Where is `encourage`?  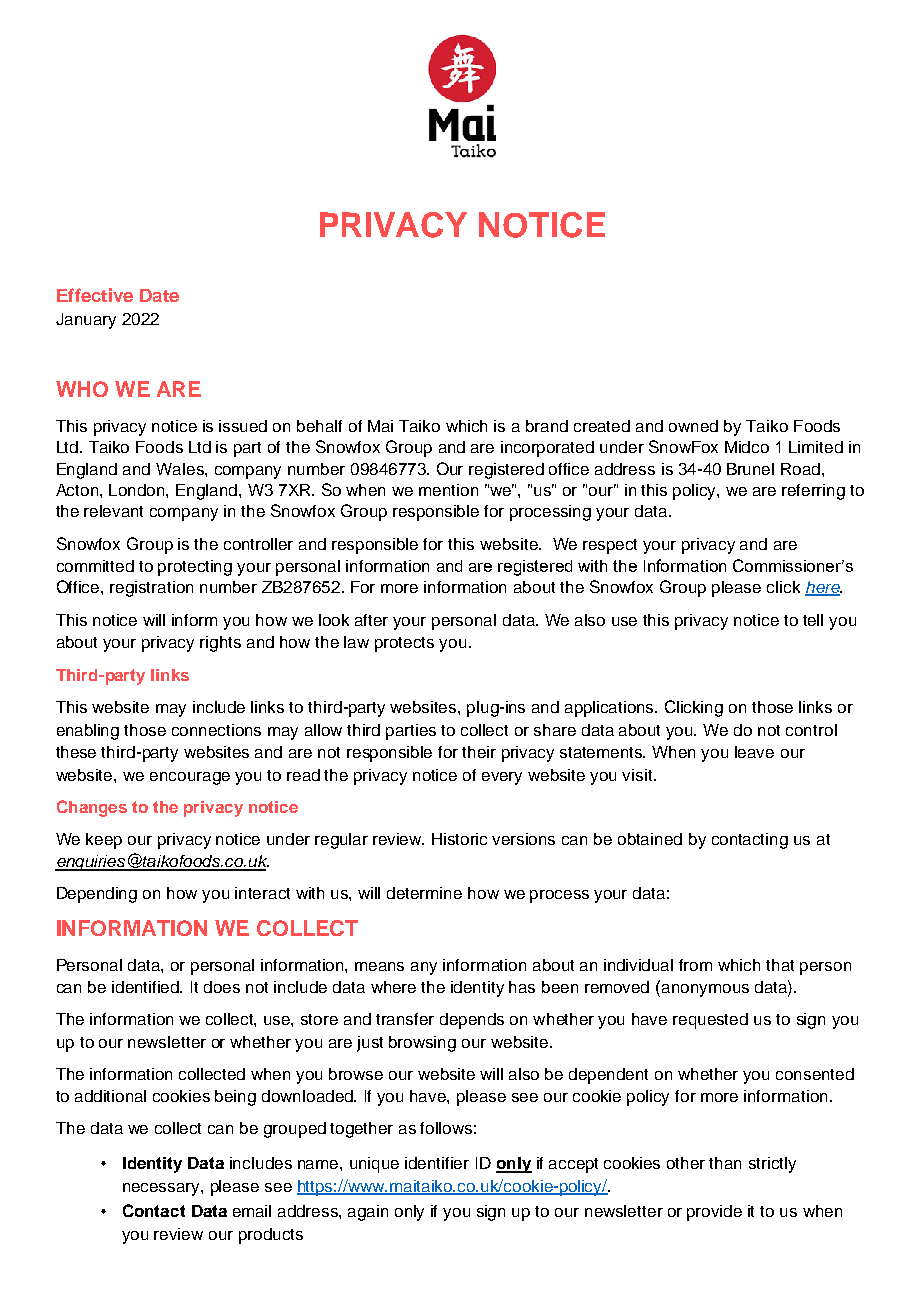 encourage is located at coordinates (190, 778).
